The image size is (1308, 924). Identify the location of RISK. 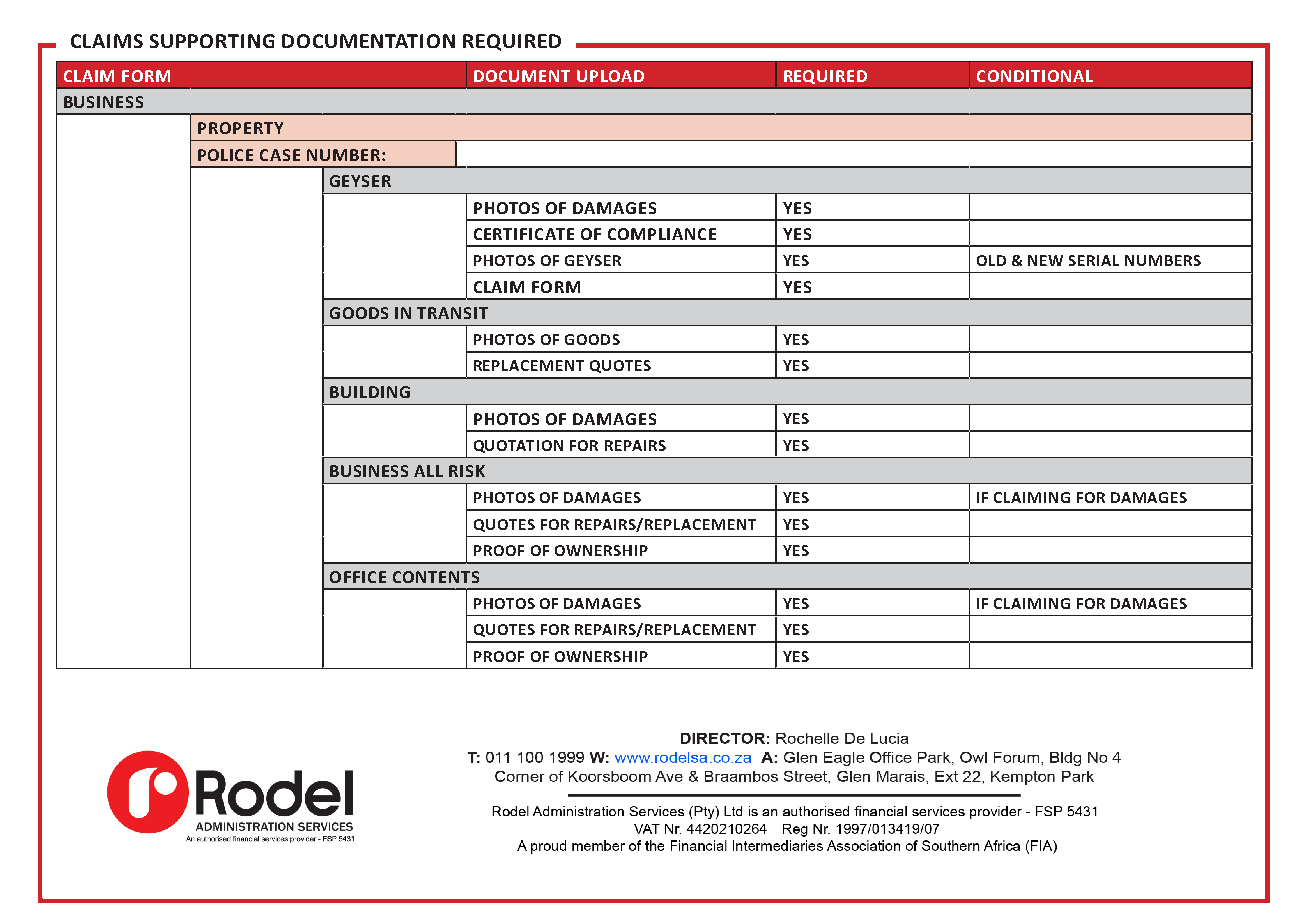
(467, 471).
